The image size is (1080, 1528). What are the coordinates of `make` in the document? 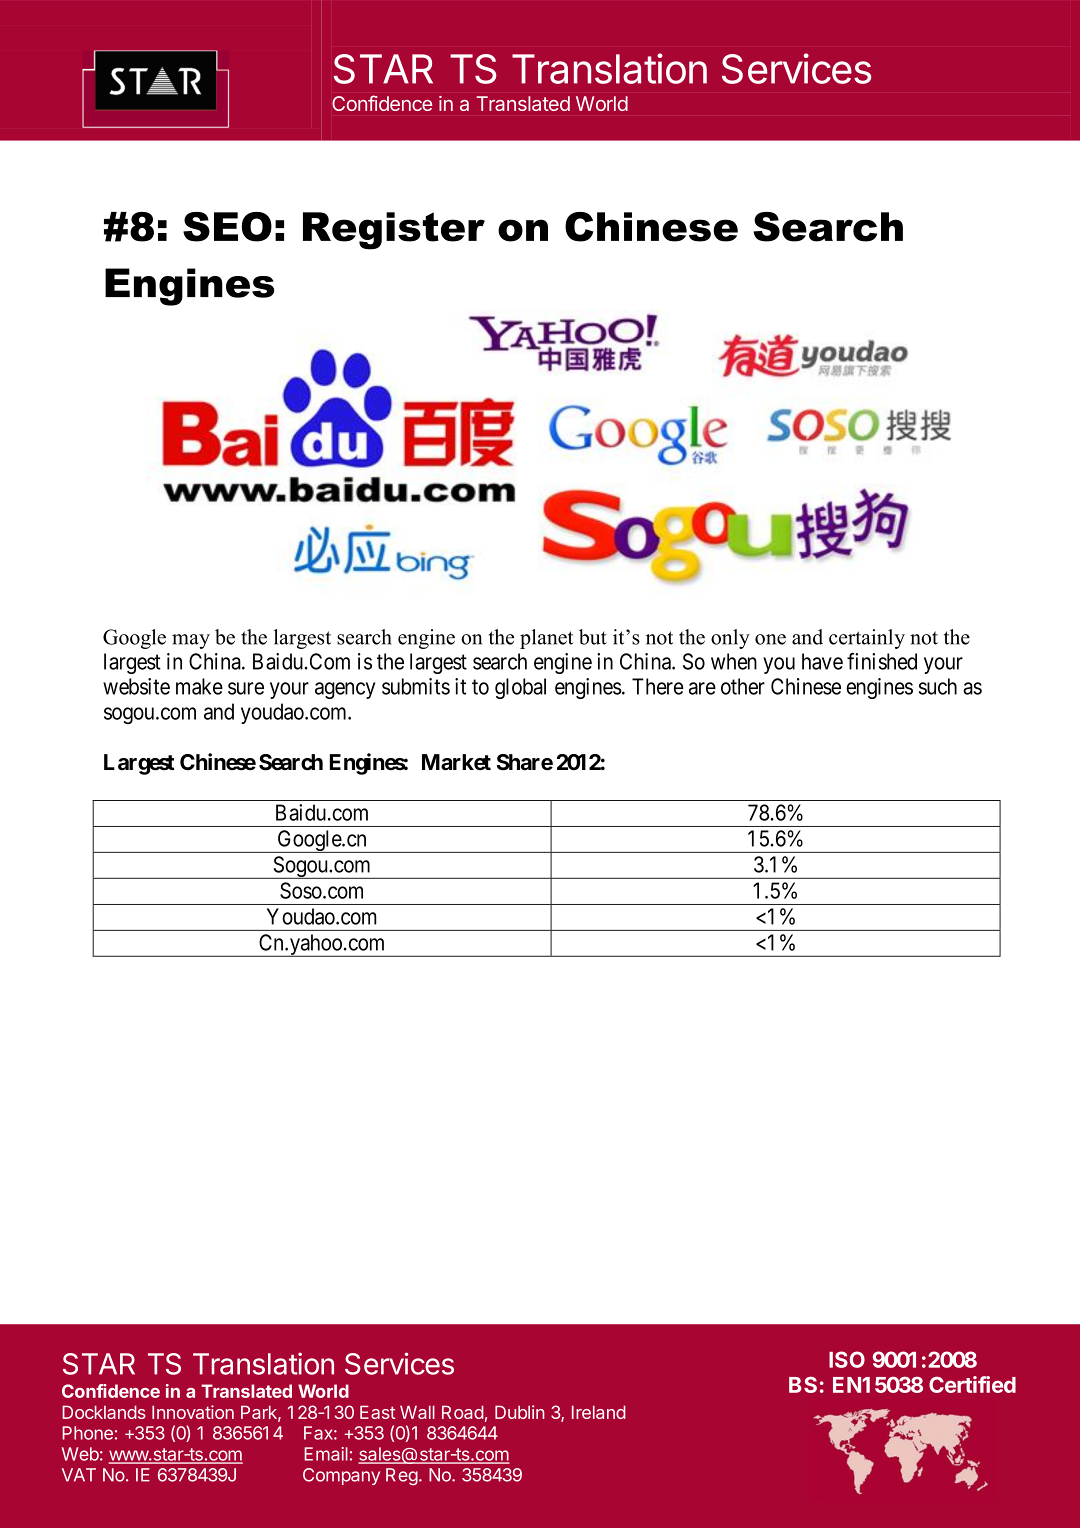 It's located at (199, 686).
